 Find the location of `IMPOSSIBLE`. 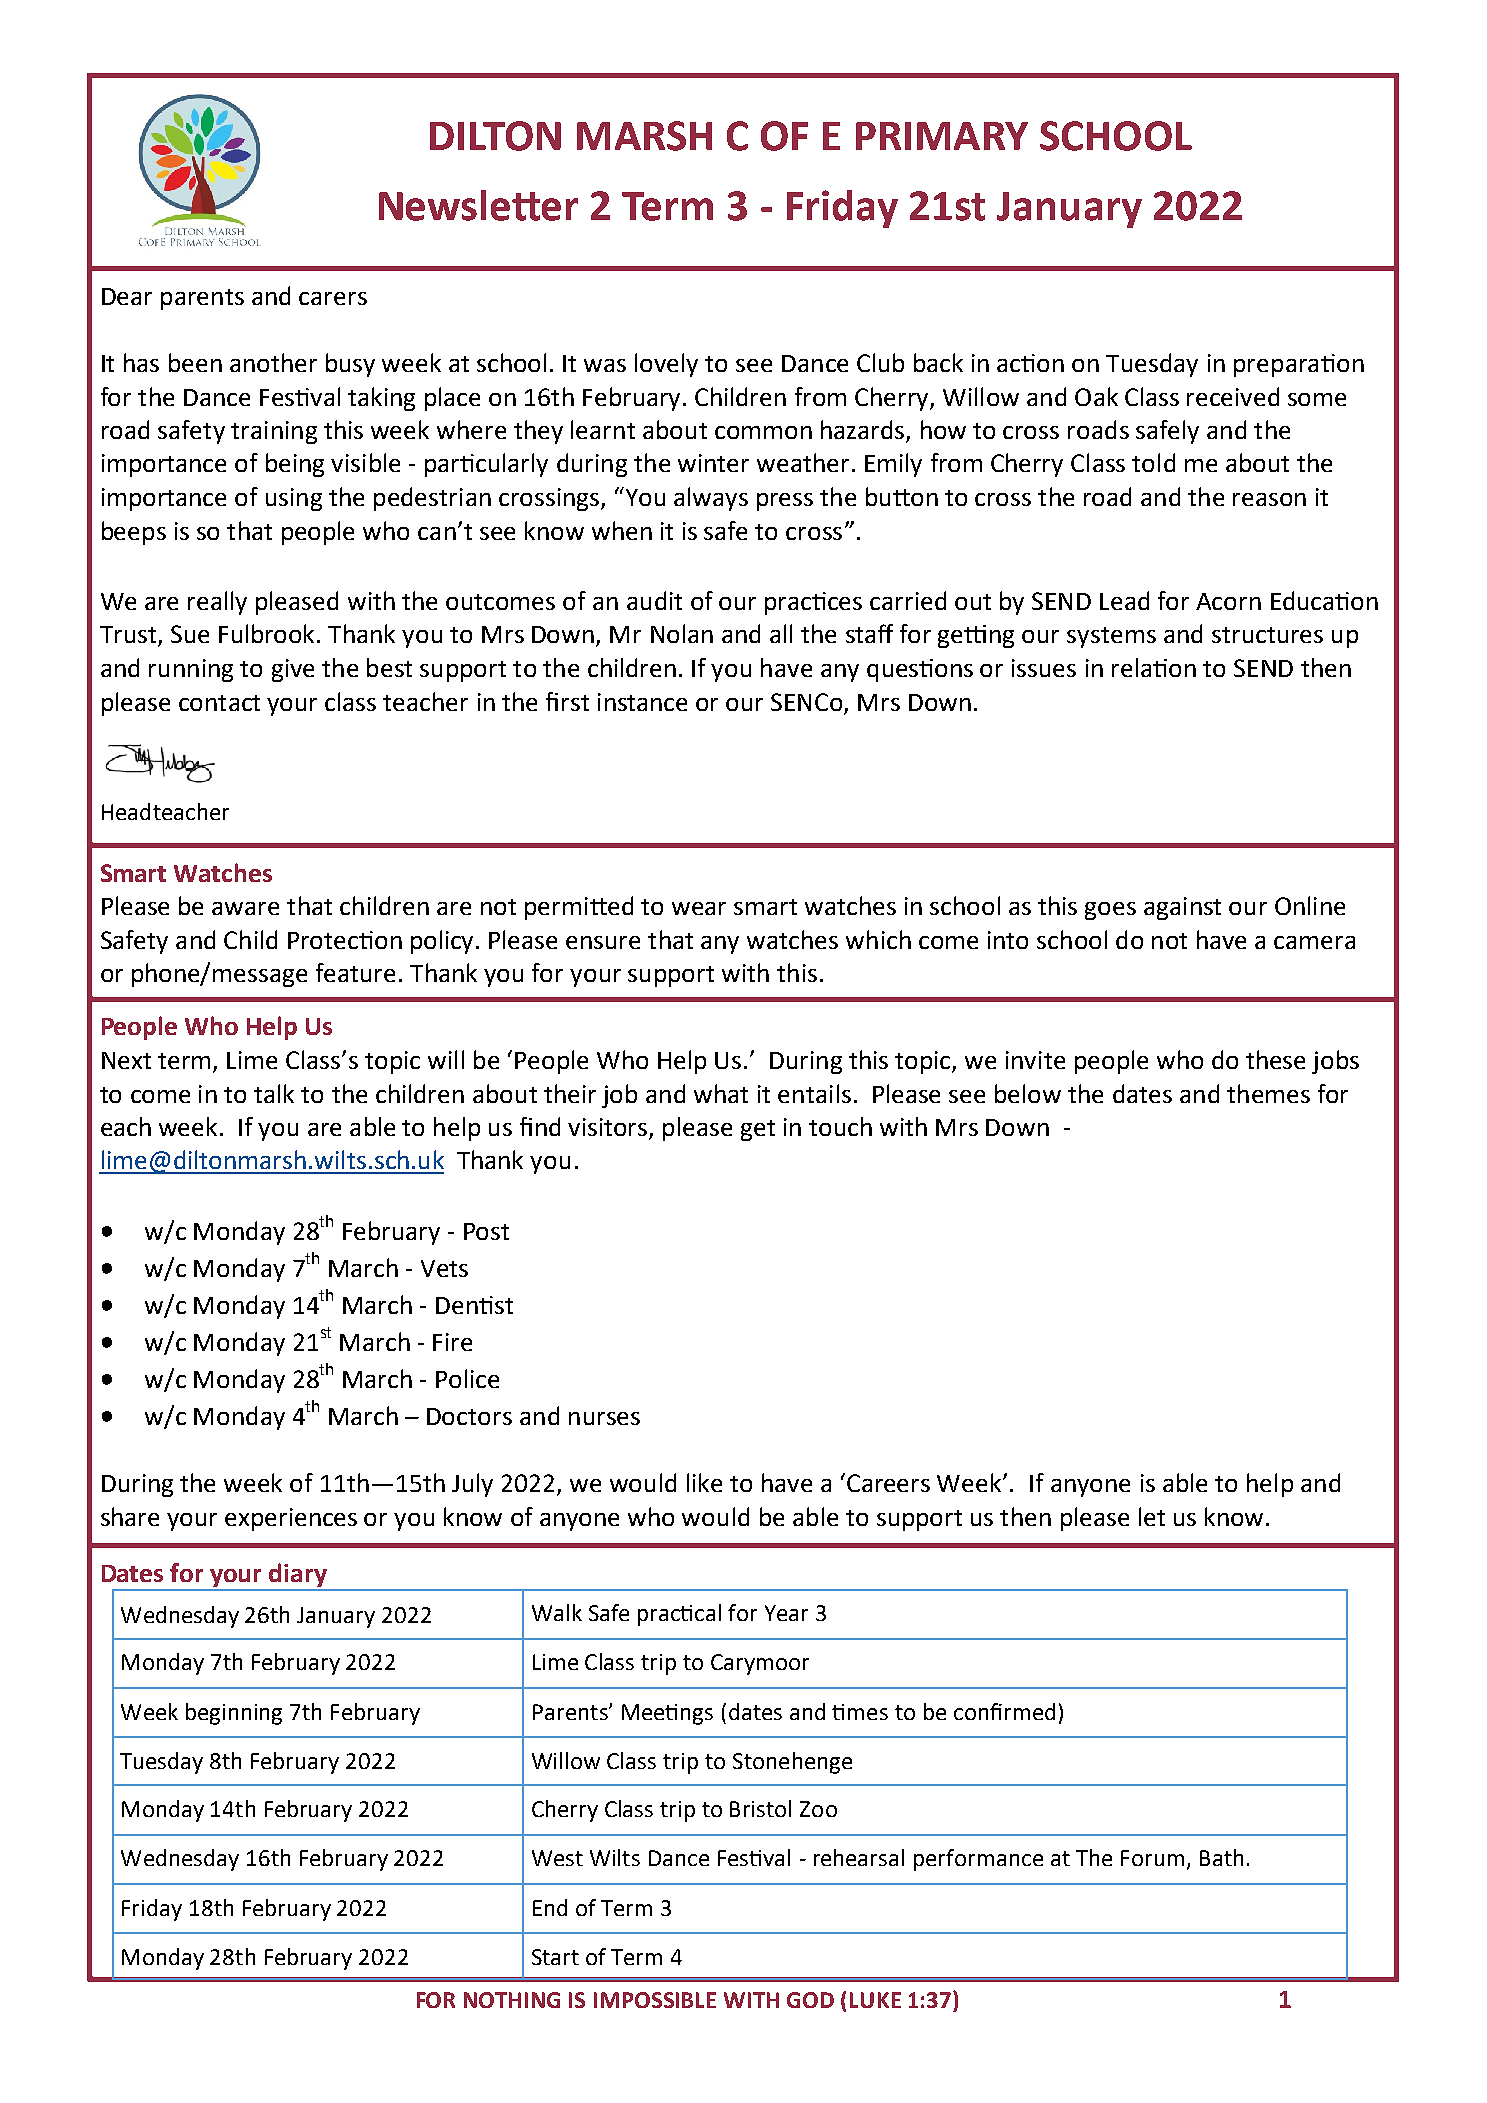

IMPOSSIBLE is located at coordinates (655, 2000).
